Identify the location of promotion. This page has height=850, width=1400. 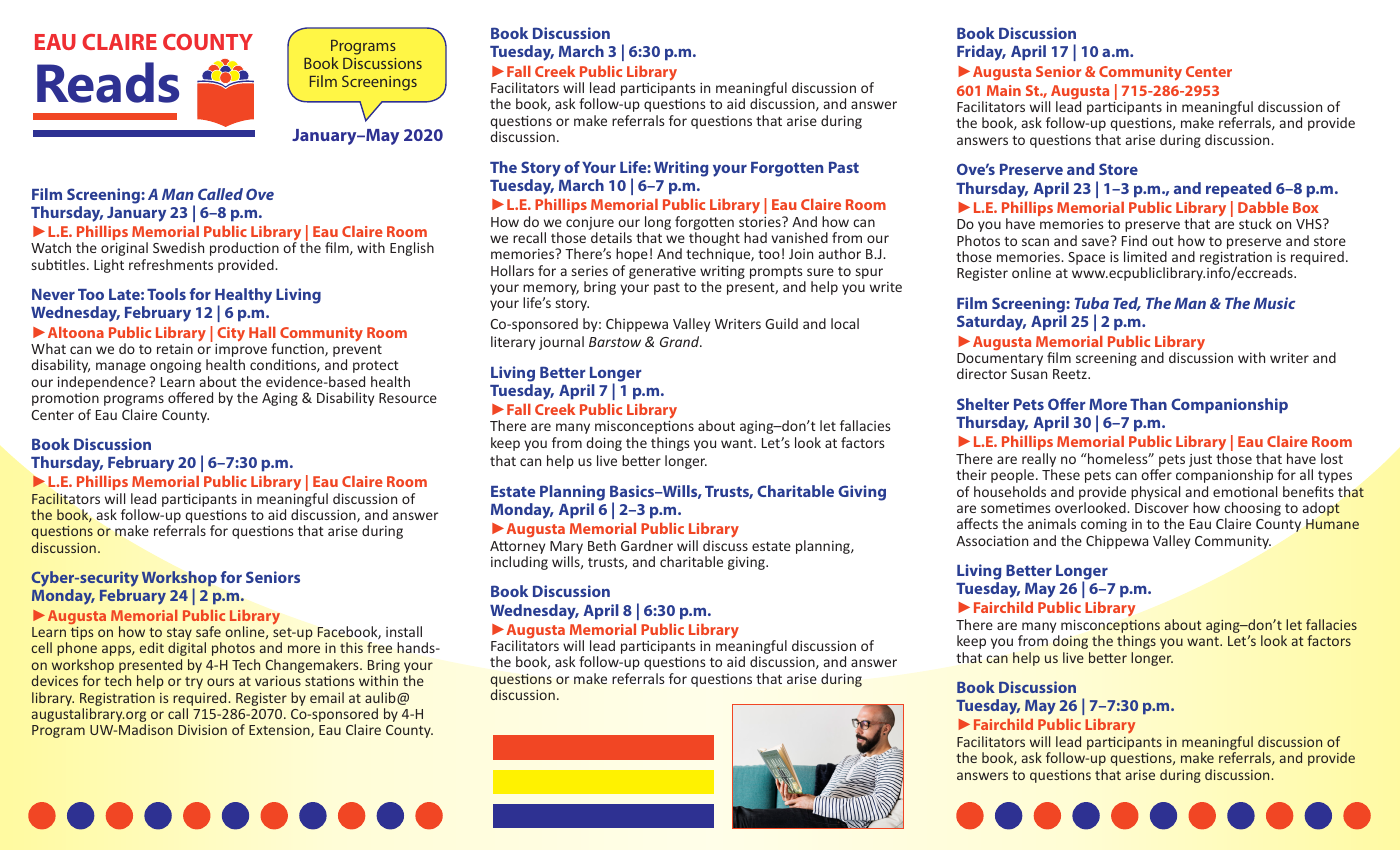
(65, 399).
